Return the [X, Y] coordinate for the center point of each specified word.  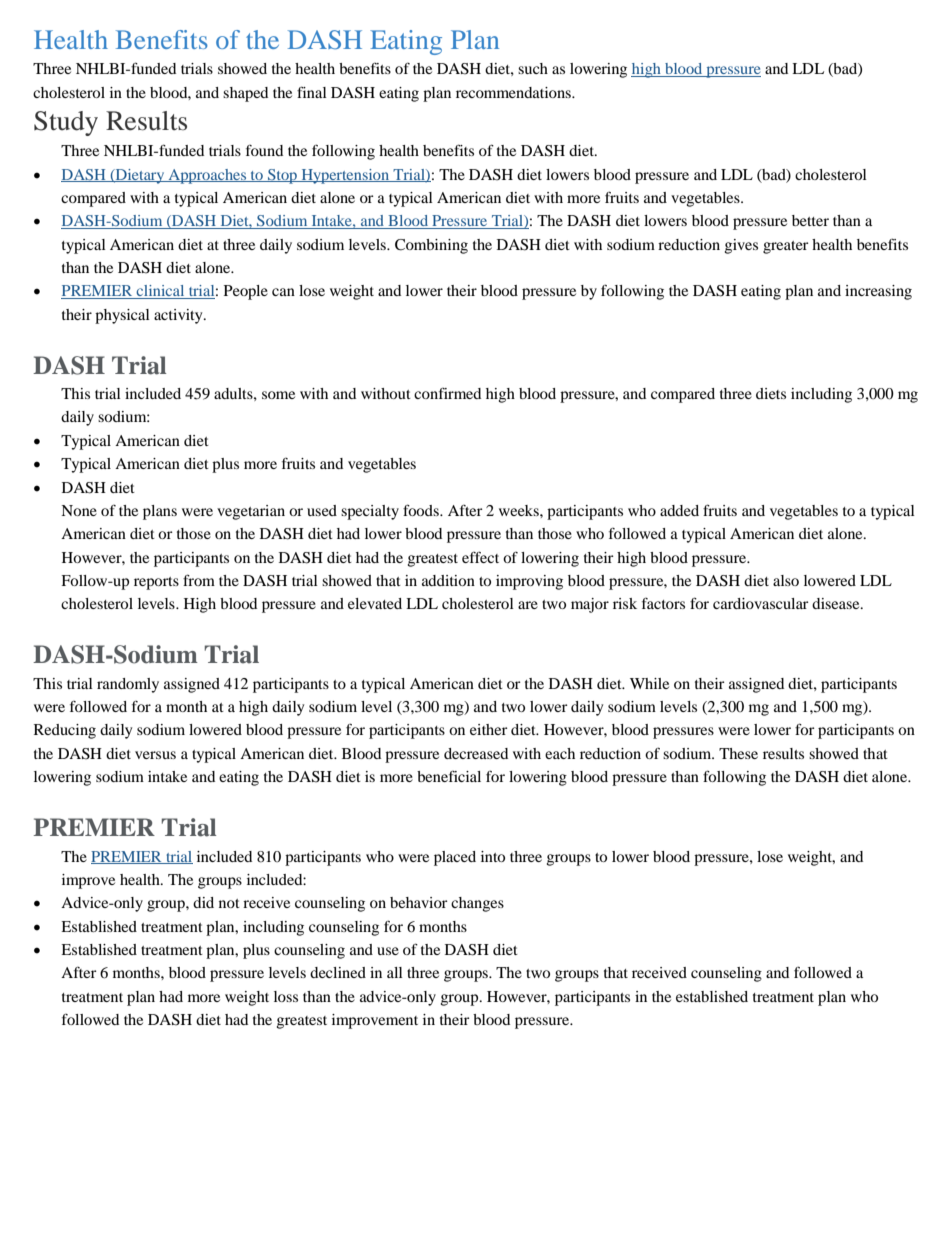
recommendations [514, 92]
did [203, 902]
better [810, 220]
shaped [245, 94]
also [786, 580]
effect [480, 557]
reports [156, 583]
